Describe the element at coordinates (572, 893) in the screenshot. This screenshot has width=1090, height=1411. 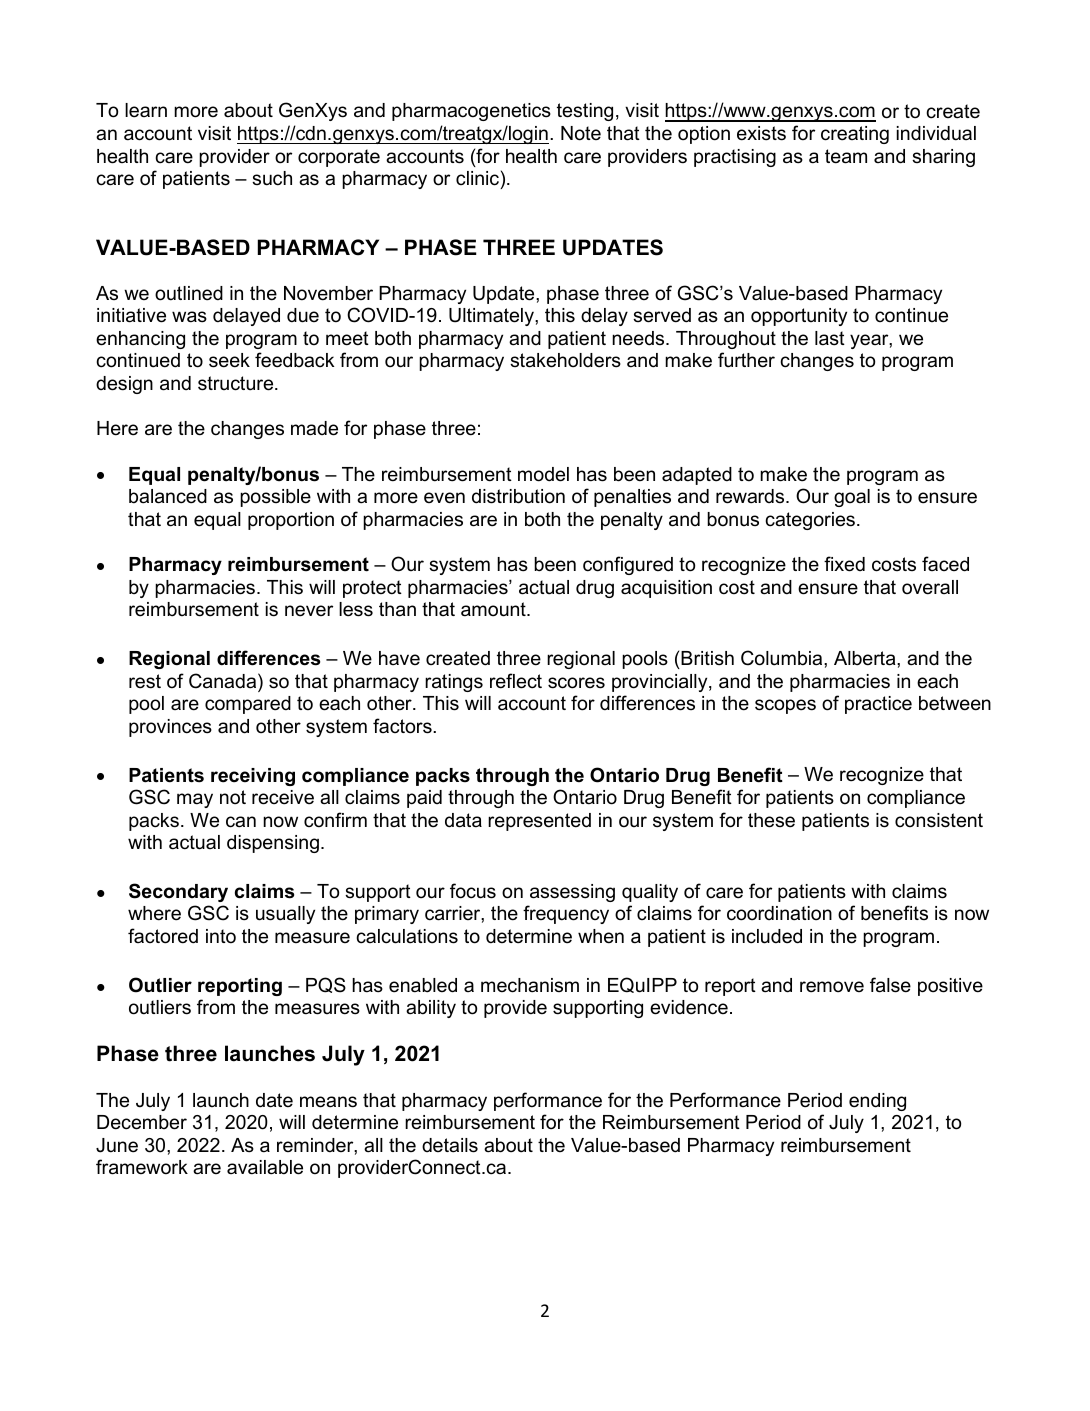
I see `assessing` at that location.
